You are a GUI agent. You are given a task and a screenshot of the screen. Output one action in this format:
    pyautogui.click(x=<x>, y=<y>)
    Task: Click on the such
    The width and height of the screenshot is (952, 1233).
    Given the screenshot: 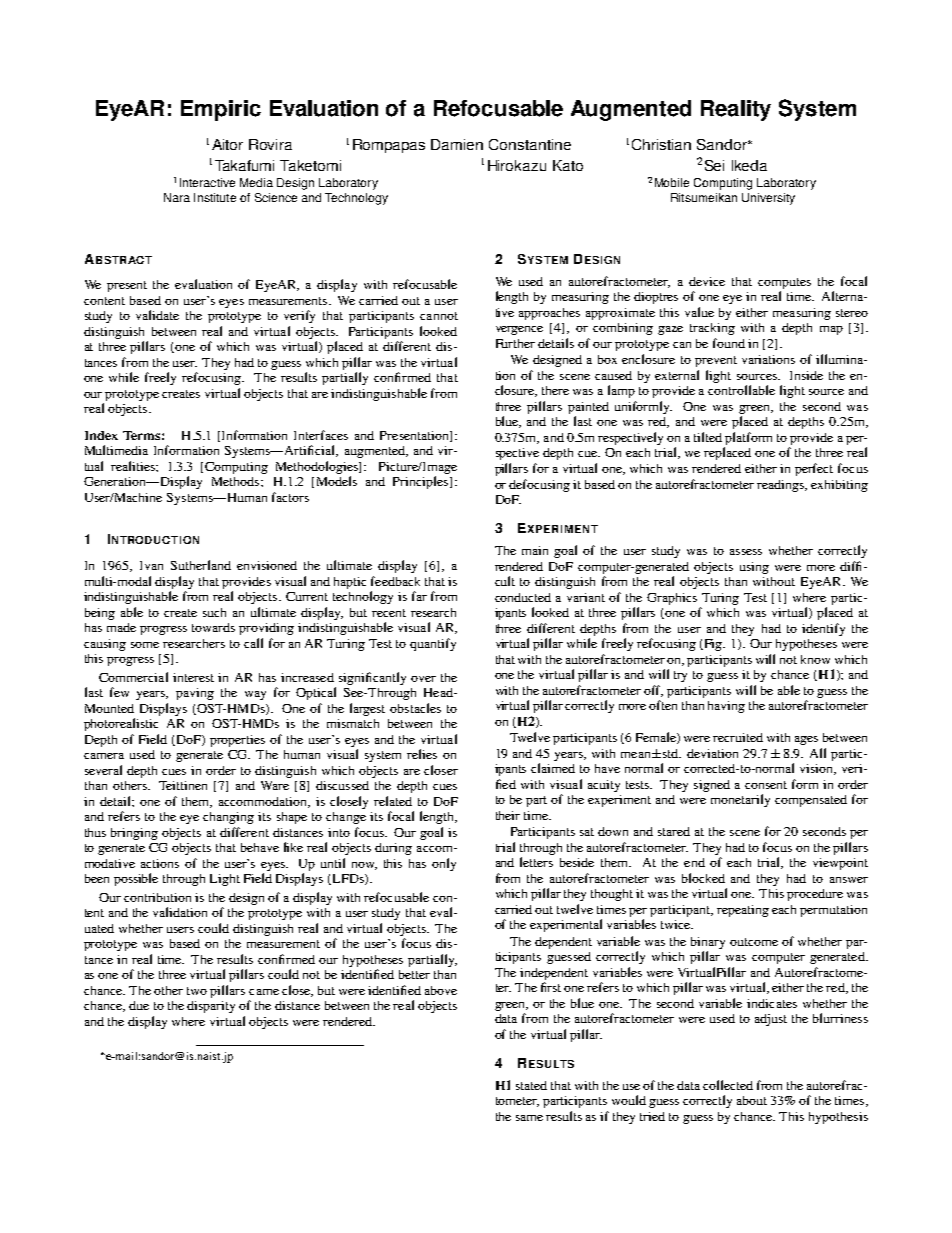 What is the action you would take?
    pyautogui.click(x=214, y=612)
